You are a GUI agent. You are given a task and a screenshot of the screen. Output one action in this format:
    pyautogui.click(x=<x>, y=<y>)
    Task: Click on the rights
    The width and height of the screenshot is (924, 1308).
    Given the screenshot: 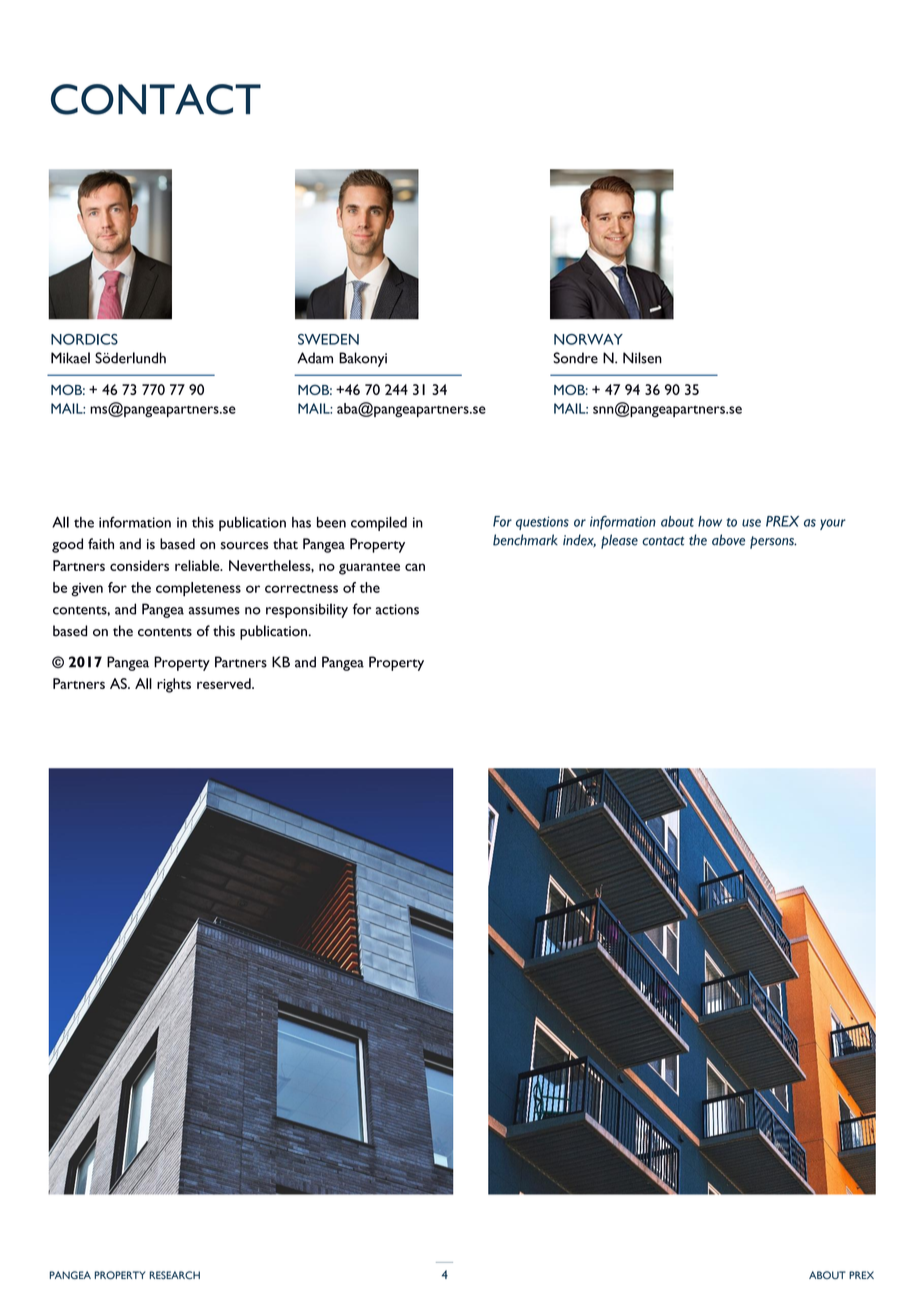 What is the action you would take?
    pyautogui.click(x=174, y=685)
